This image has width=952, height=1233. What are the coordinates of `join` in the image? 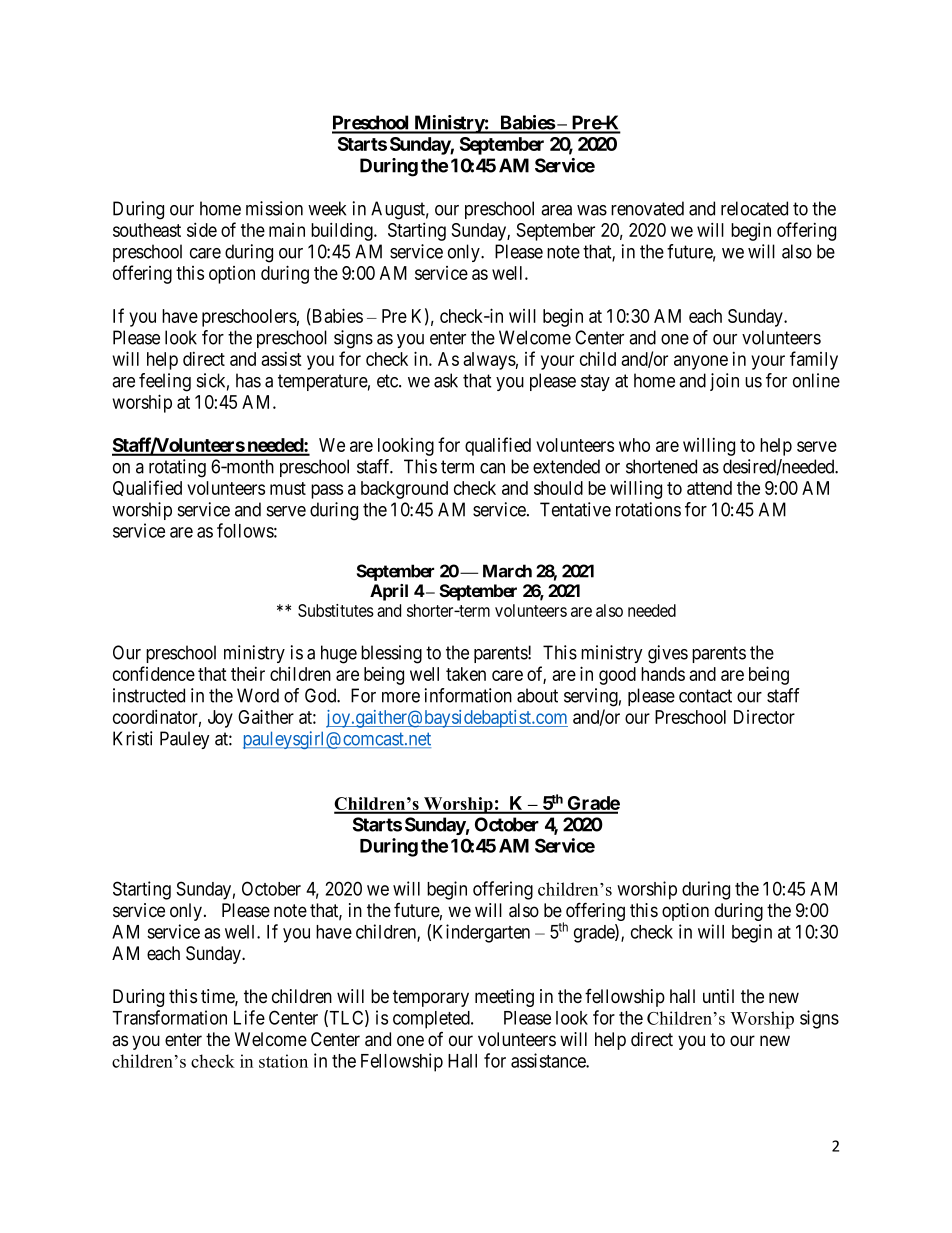 It's located at (724, 382).
